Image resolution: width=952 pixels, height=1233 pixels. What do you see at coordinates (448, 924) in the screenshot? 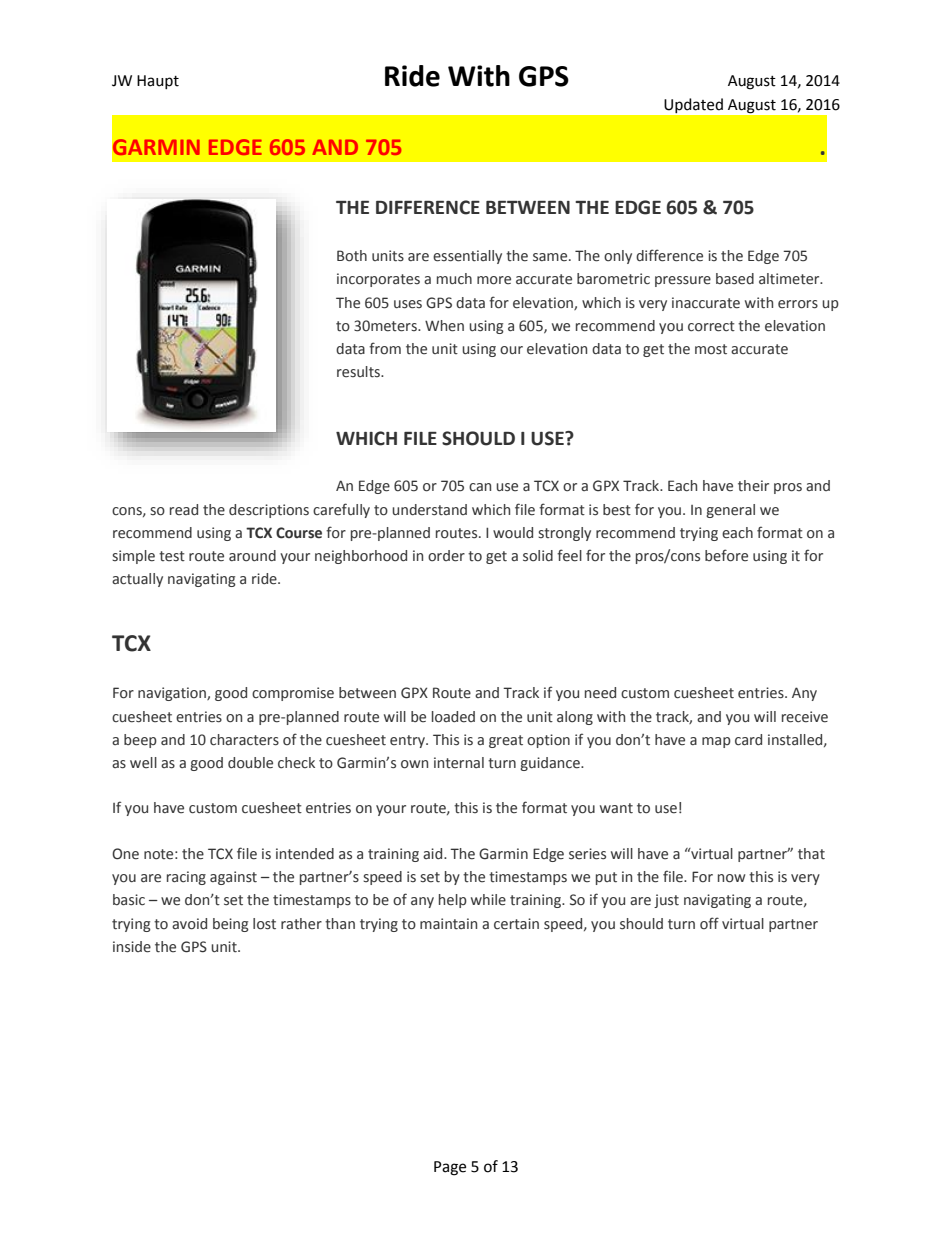
I see `maintain` at bounding box center [448, 924].
